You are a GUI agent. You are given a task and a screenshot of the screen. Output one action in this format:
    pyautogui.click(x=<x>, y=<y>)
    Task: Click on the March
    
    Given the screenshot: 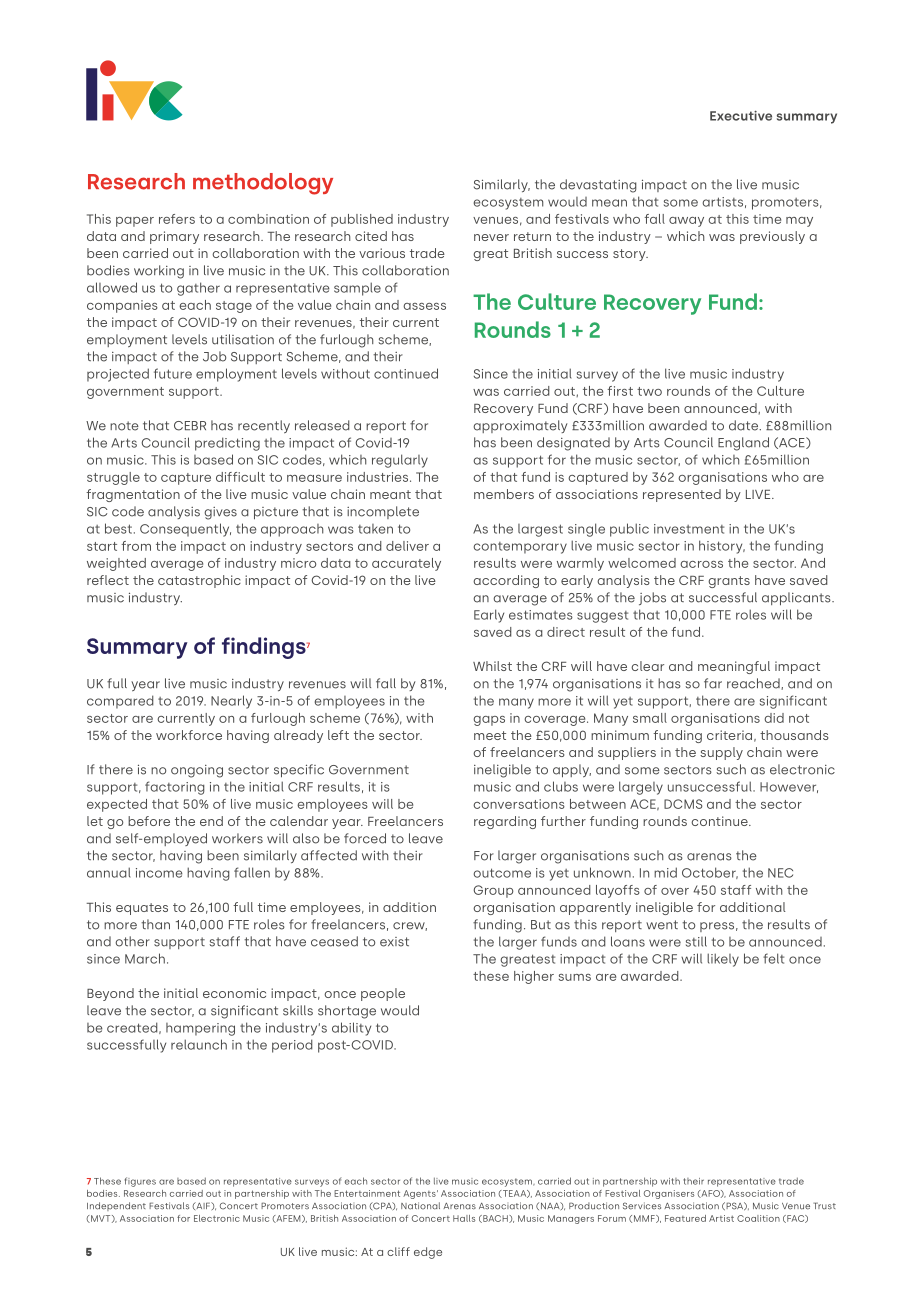 What is the action you would take?
    pyautogui.click(x=145, y=958)
